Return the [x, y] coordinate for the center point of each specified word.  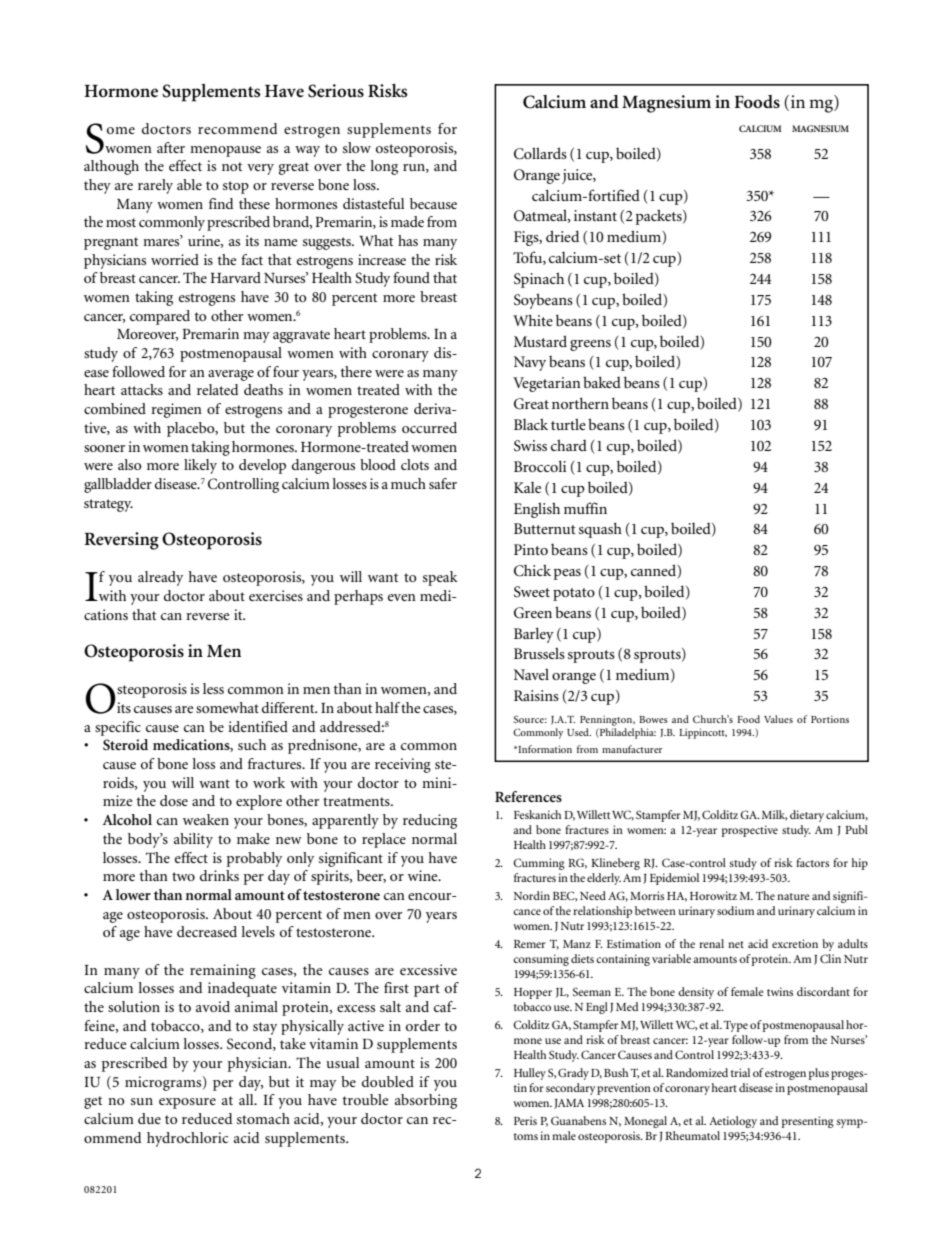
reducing [430, 821]
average [231, 375]
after [171, 147]
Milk [774, 815]
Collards [540, 153]
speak [440, 578]
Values [778, 719]
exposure [187, 1103]
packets [660, 217]
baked [602, 382]
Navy [530, 363]
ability [193, 840]
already [160, 578]
